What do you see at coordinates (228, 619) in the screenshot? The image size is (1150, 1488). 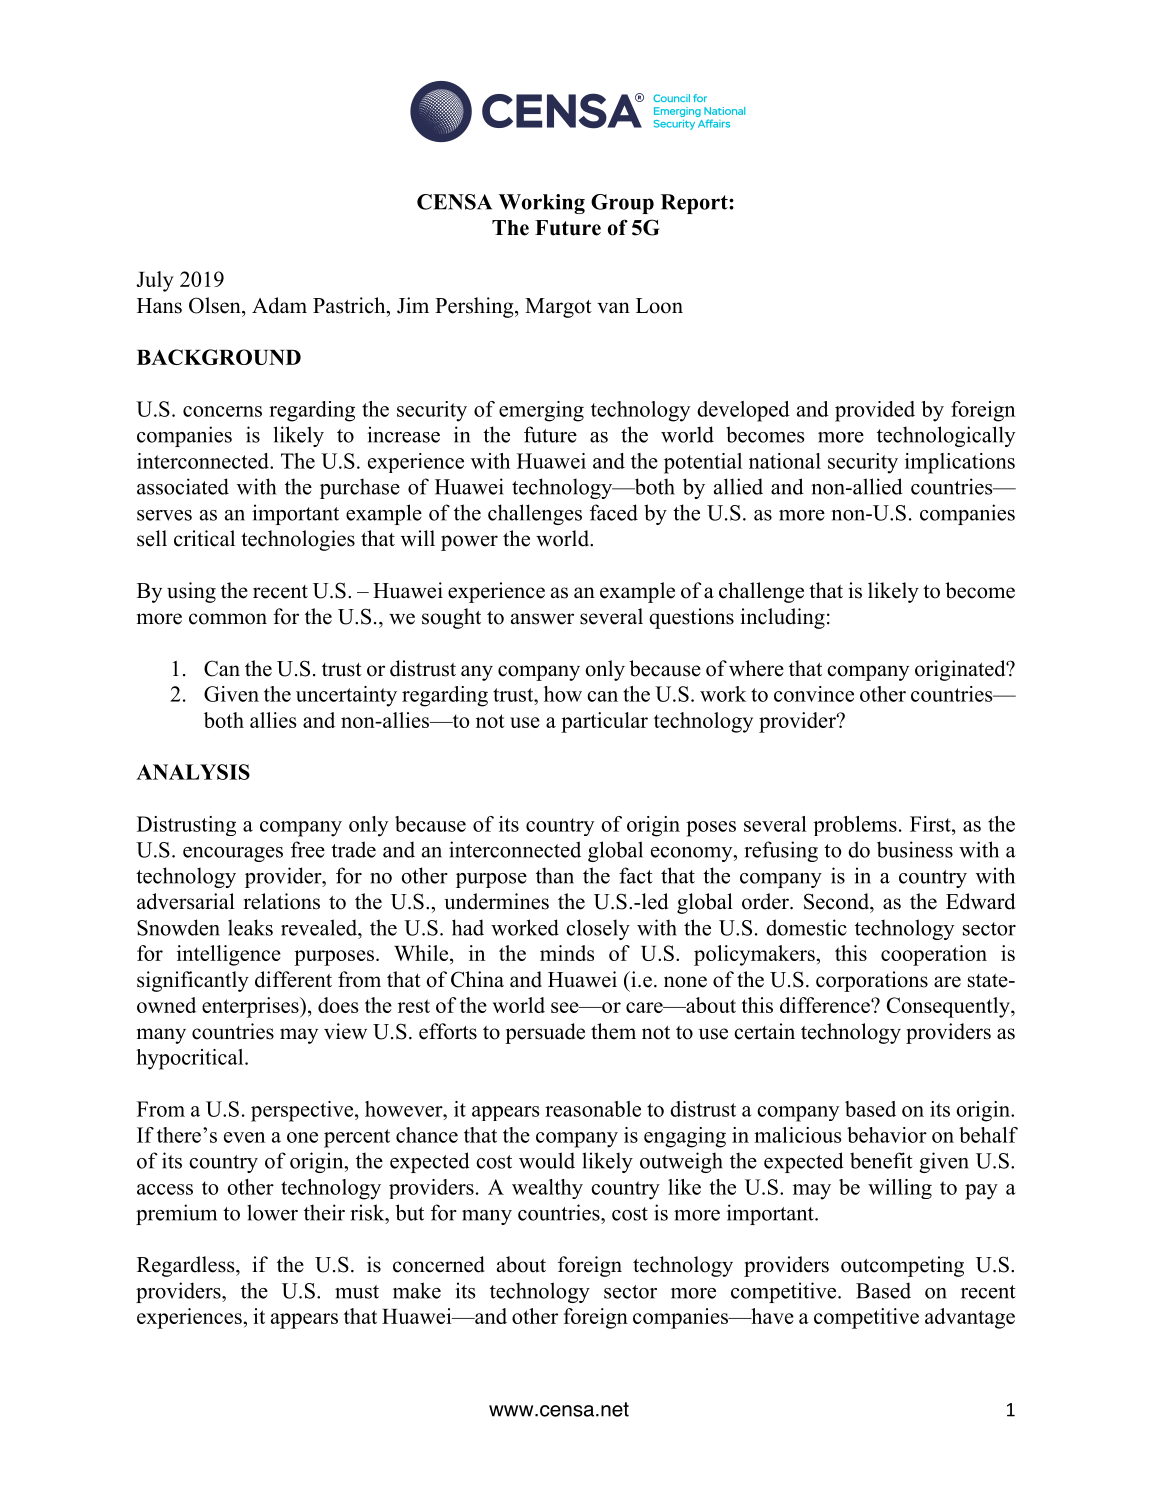 I see `common` at bounding box center [228, 619].
